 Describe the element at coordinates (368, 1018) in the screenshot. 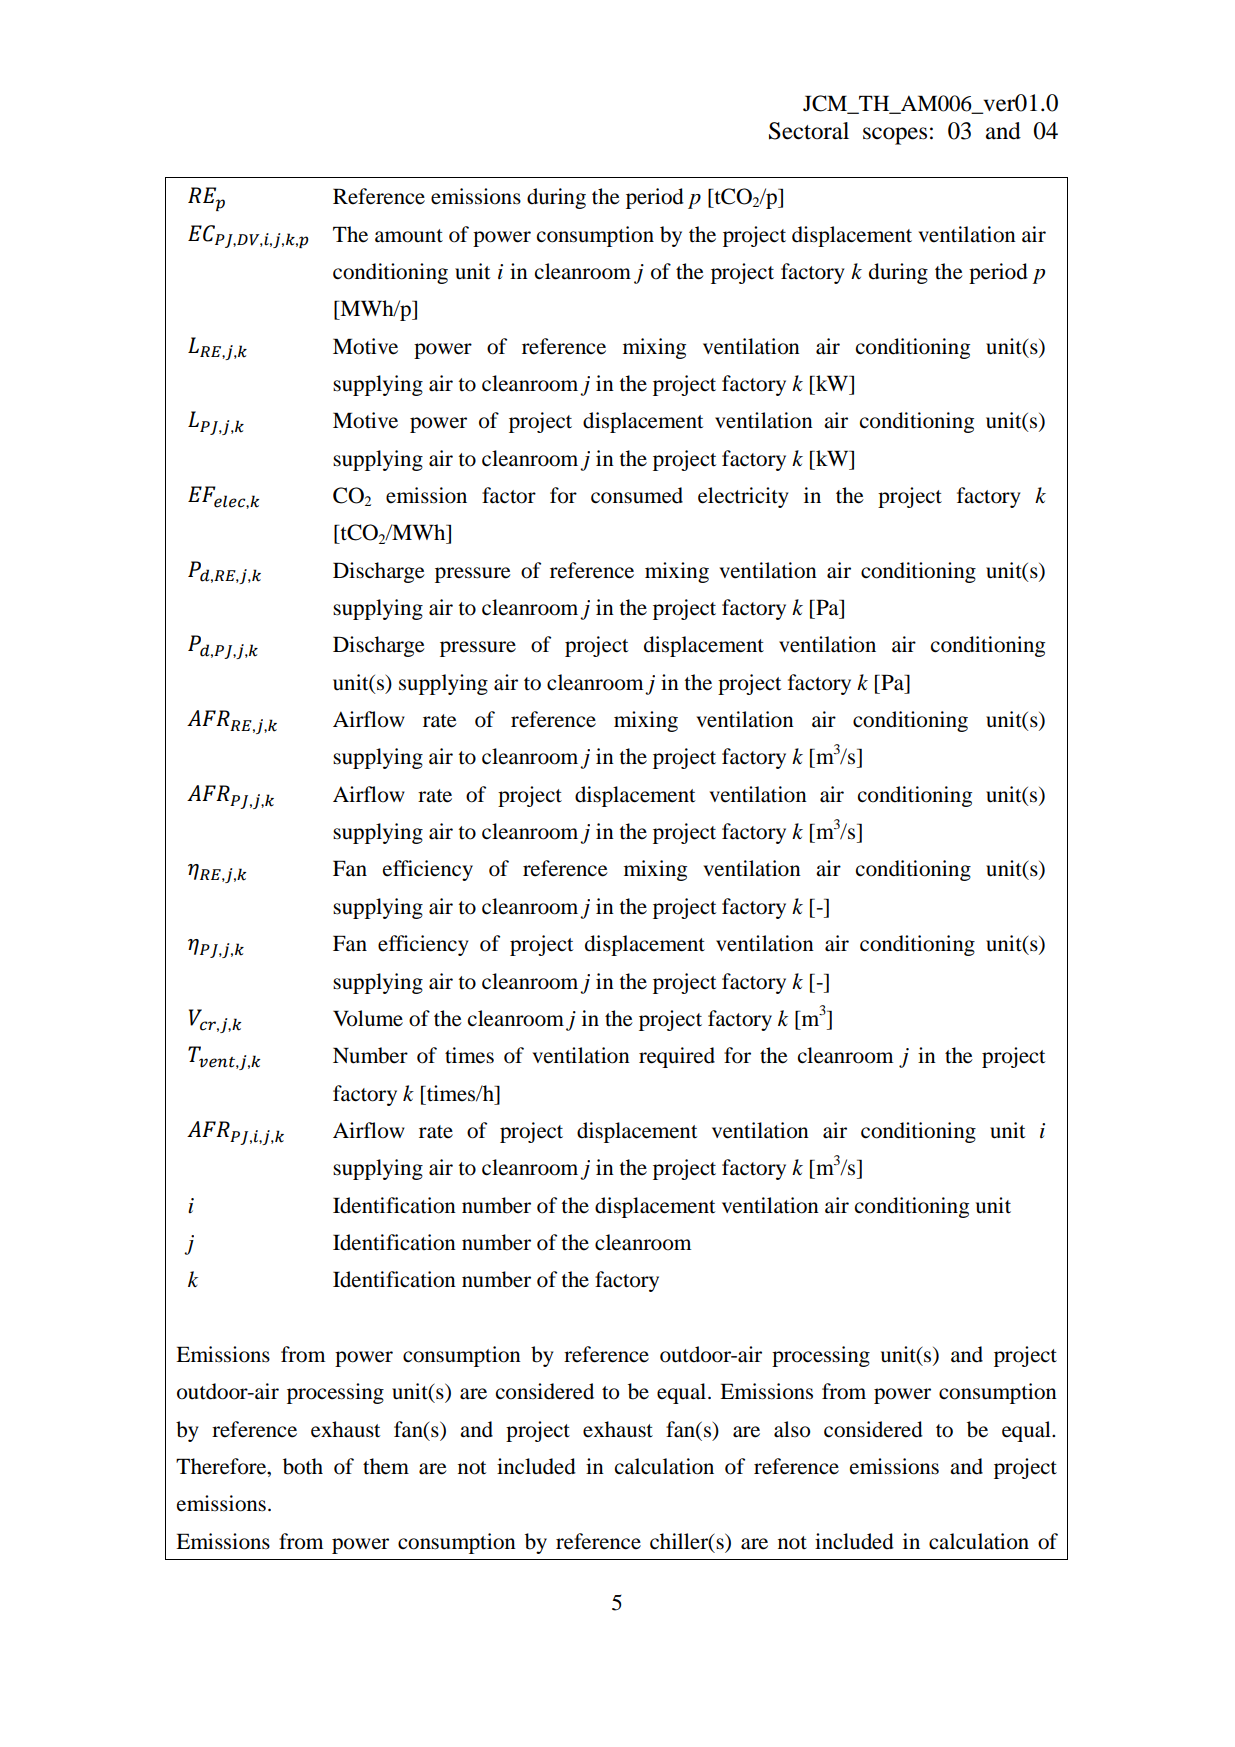

I see `Volume` at that location.
